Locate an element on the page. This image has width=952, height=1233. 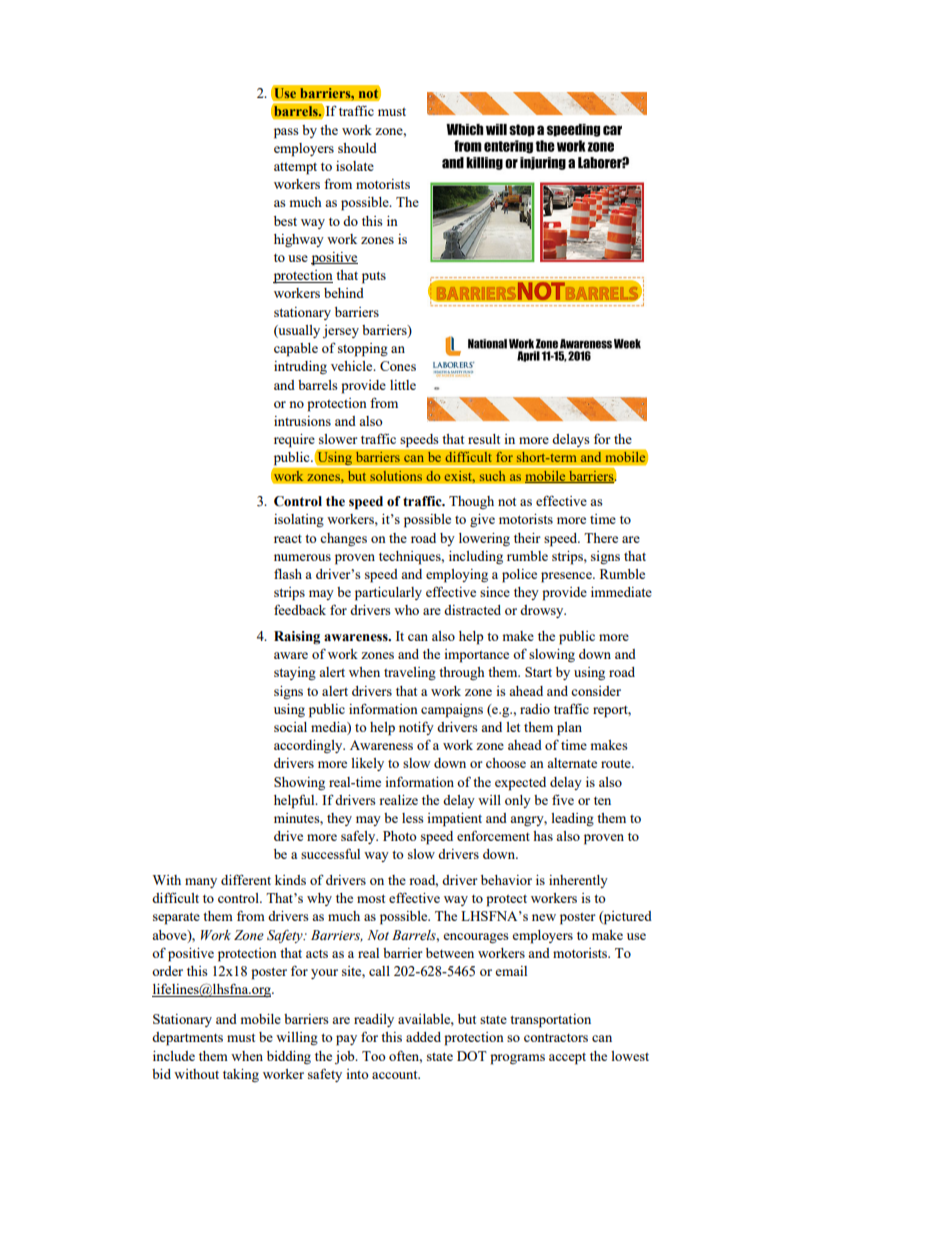
pass is located at coordinates (286, 133).
